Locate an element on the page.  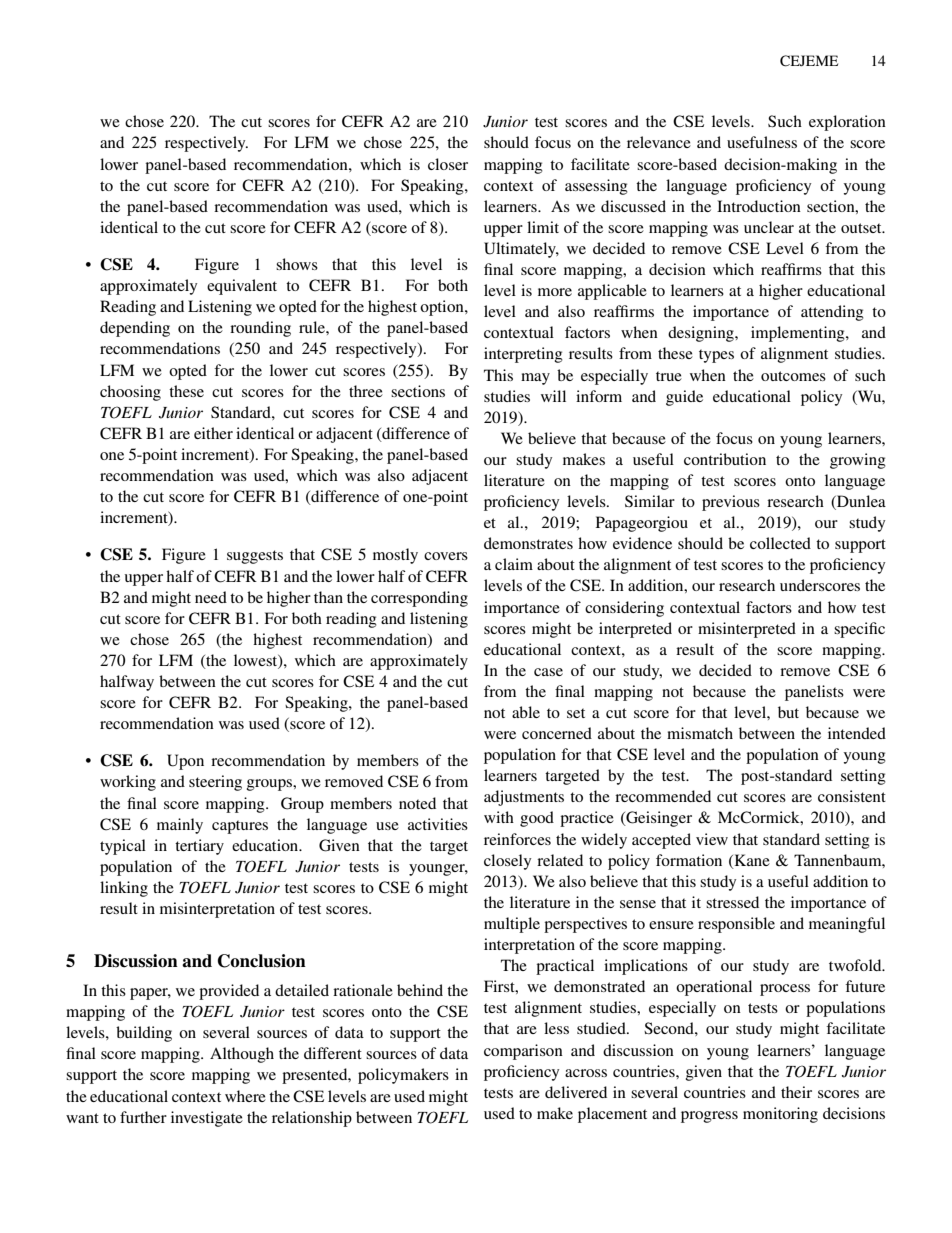
Upon is located at coordinates (185, 762).
